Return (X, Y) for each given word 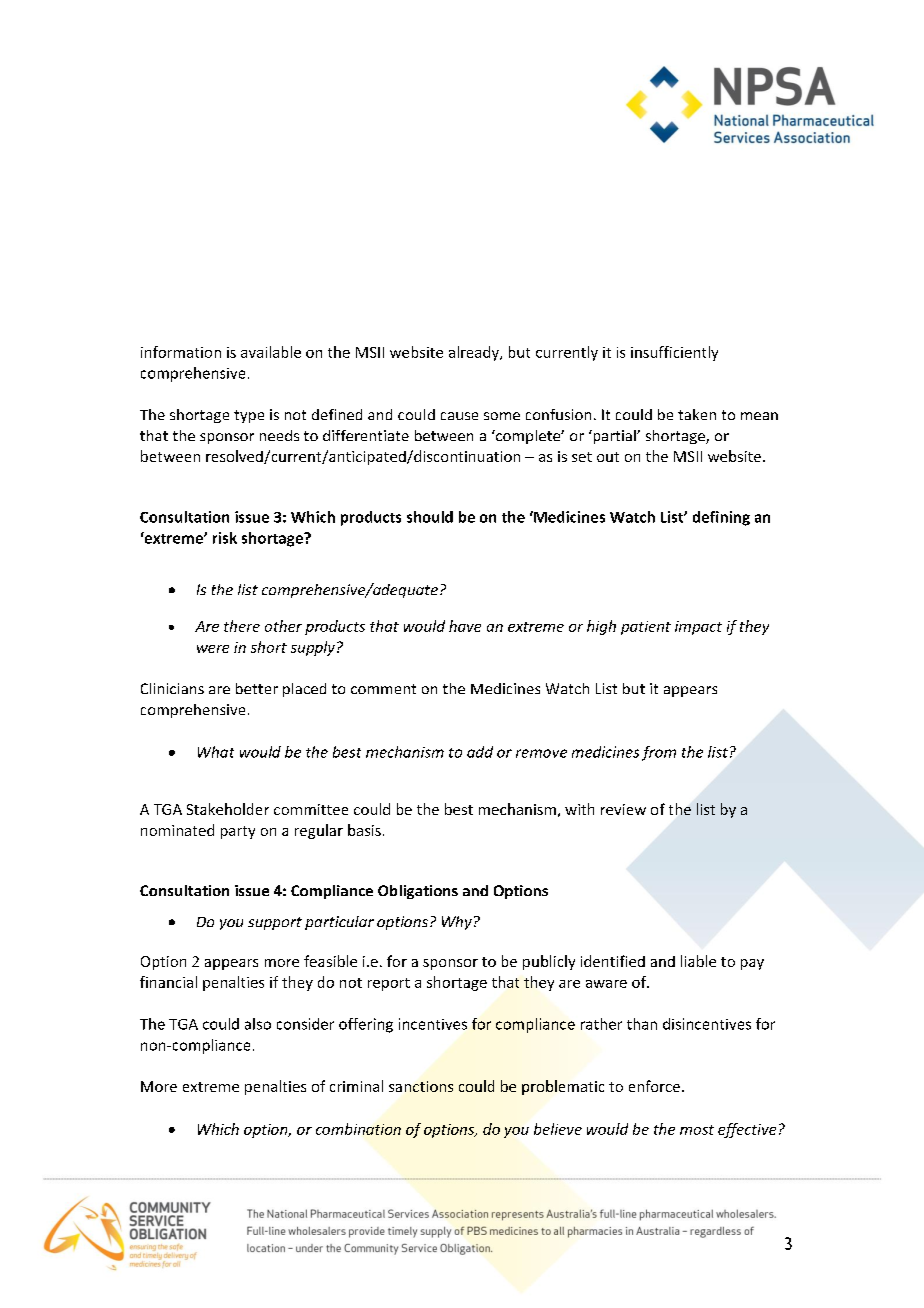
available (271, 352)
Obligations (418, 892)
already (475, 353)
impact (698, 628)
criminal (356, 1086)
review (623, 809)
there (242, 626)
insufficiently (674, 353)
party (238, 832)
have (465, 626)
